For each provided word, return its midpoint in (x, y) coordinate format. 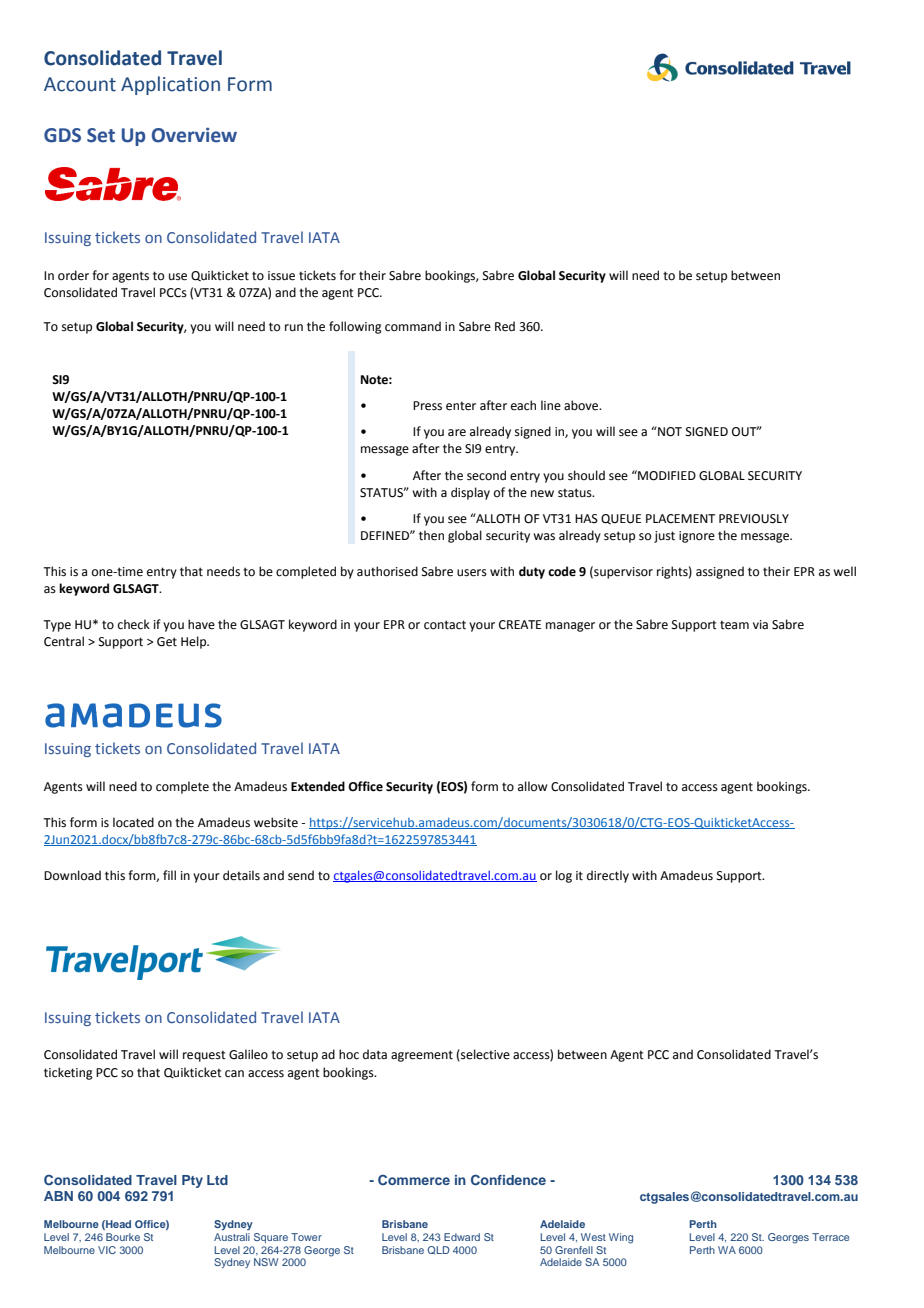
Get (167, 642)
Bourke (123, 1237)
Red (505, 326)
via (760, 625)
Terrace (830, 1237)
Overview (194, 135)
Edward (462, 1237)
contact (445, 625)
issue (281, 276)
